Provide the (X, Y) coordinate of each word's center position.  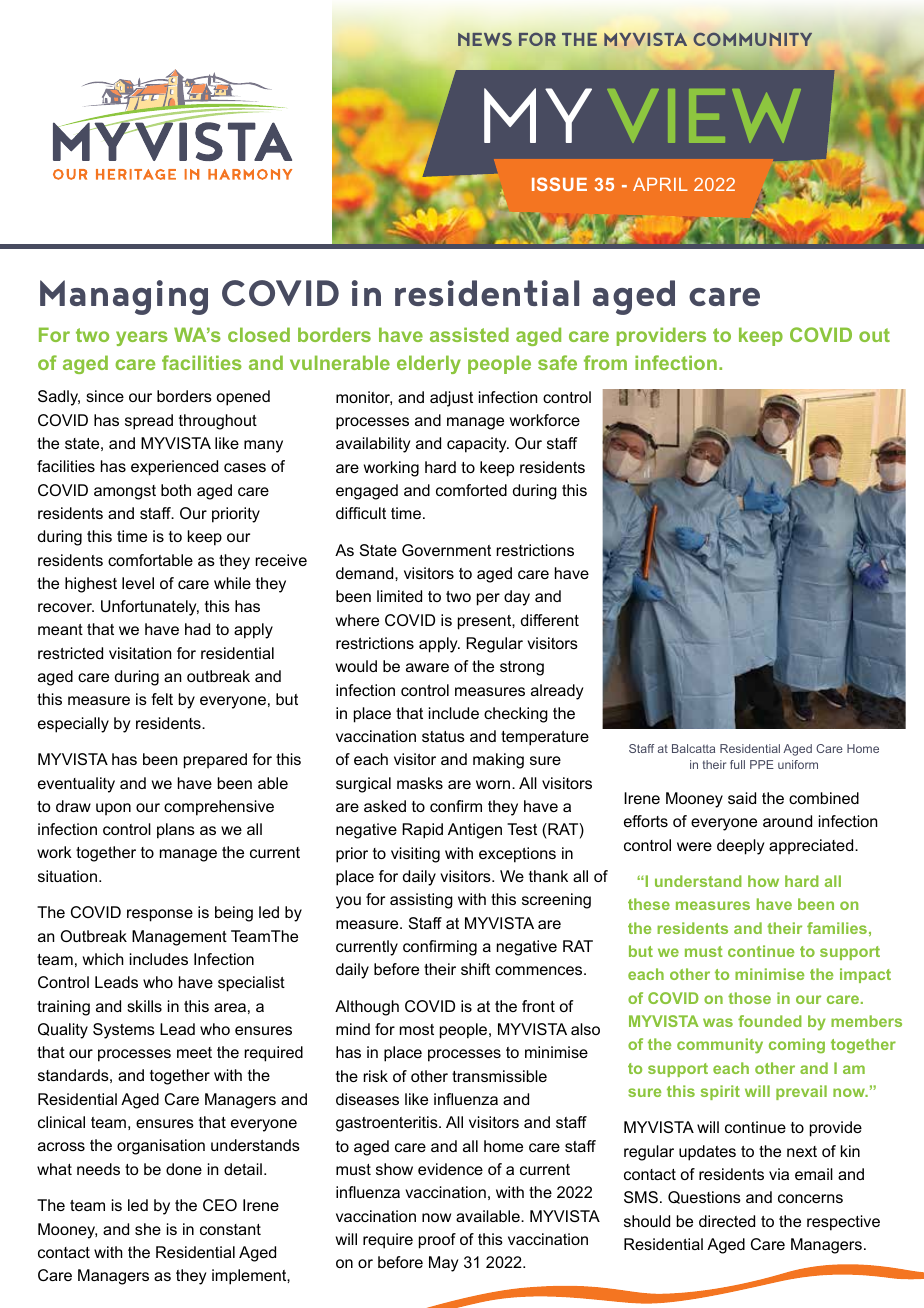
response (160, 915)
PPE (762, 764)
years (142, 338)
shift (475, 969)
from (605, 362)
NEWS (485, 39)
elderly (429, 364)
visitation (140, 653)
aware (427, 667)
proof (437, 1241)
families (837, 928)
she (148, 1229)
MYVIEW (642, 115)
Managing (124, 297)
